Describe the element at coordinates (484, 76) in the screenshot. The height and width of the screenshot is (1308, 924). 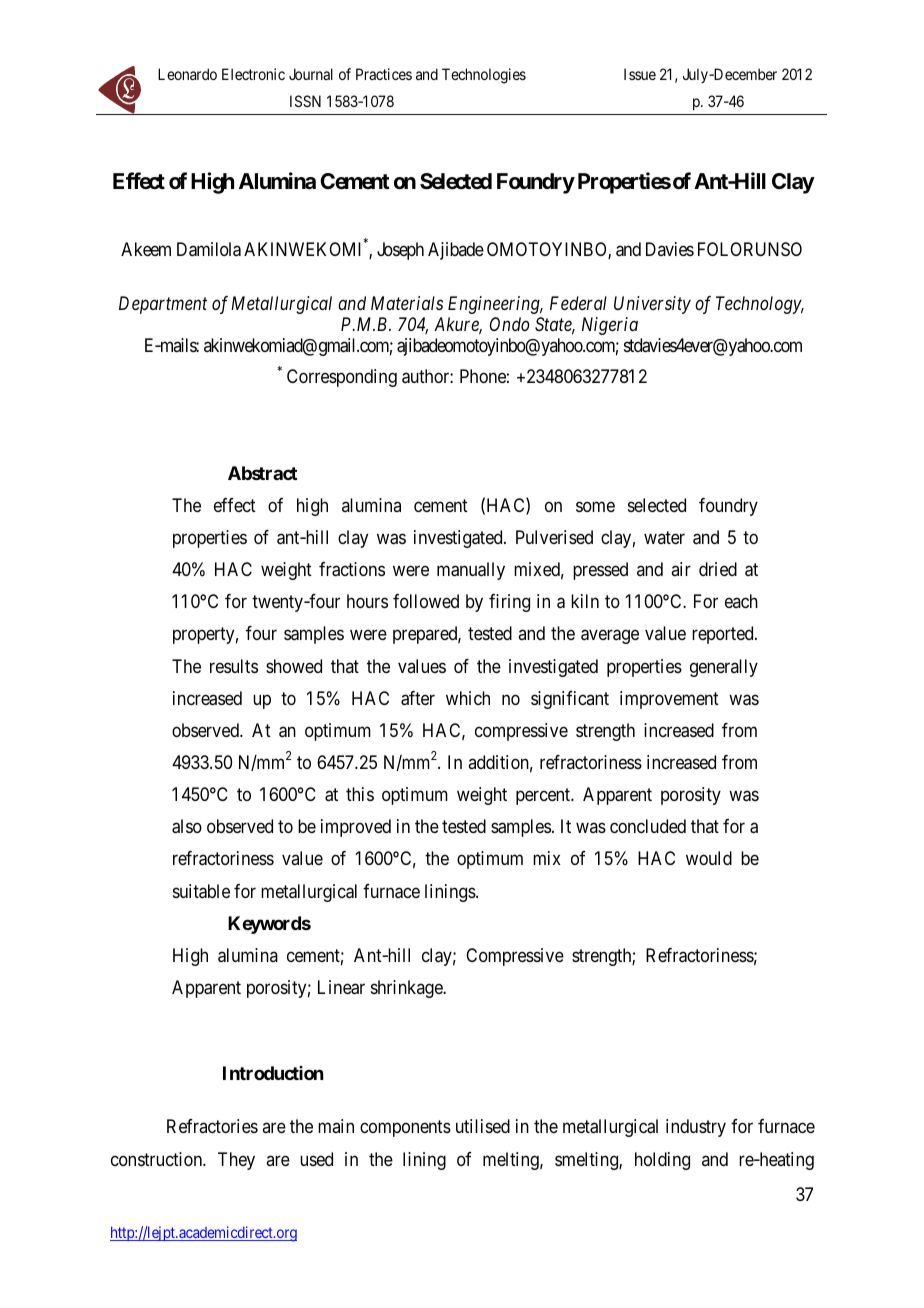
I see `Technologies` at that location.
